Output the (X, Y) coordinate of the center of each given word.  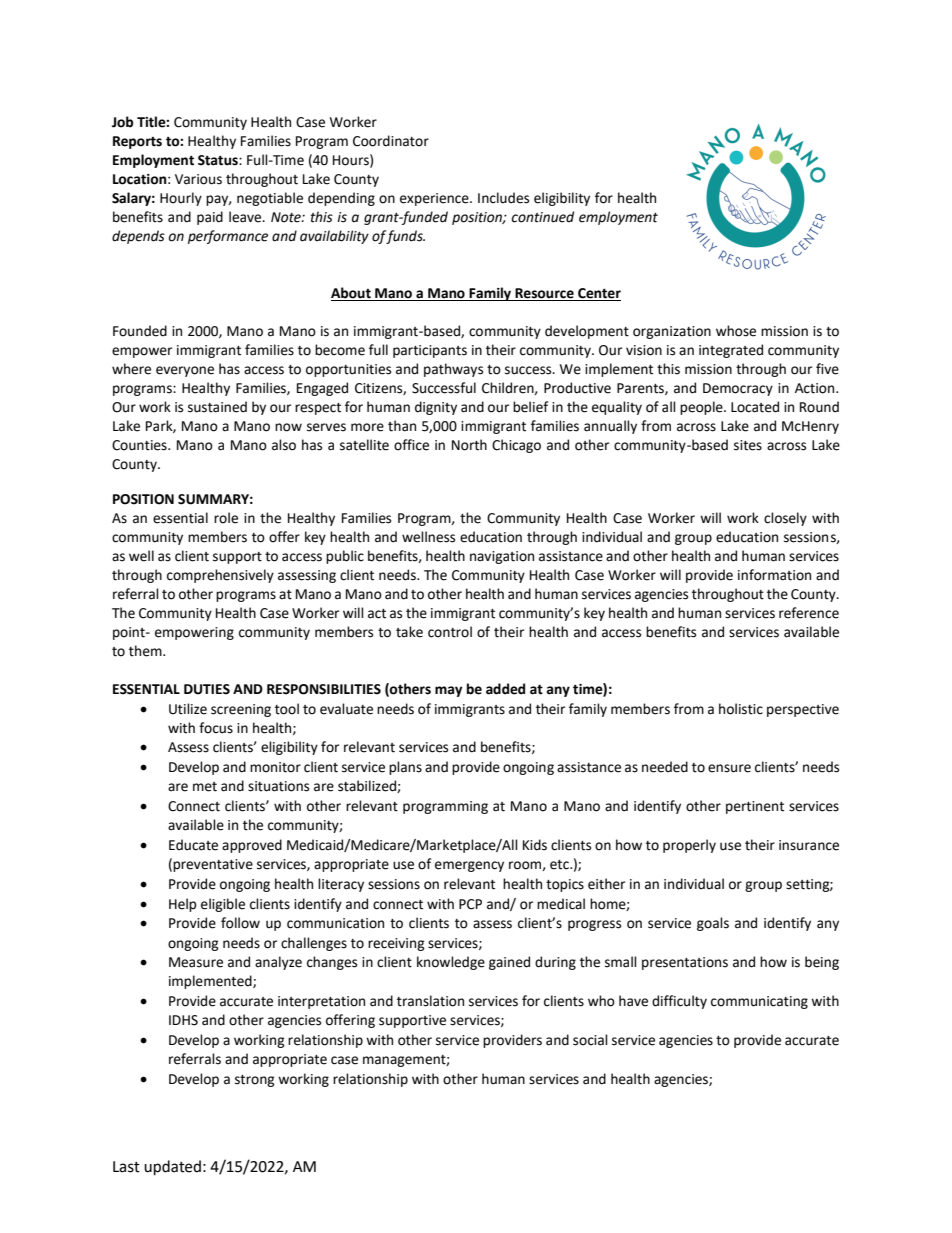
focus (216, 728)
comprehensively (220, 576)
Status (219, 160)
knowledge (451, 963)
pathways (453, 370)
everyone (185, 371)
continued (542, 217)
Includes (503, 198)
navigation (502, 557)
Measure (196, 962)
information (774, 575)
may (449, 691)
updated (172, 1168)
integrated (731, 351)
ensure (729, 768)
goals (713, 924)
